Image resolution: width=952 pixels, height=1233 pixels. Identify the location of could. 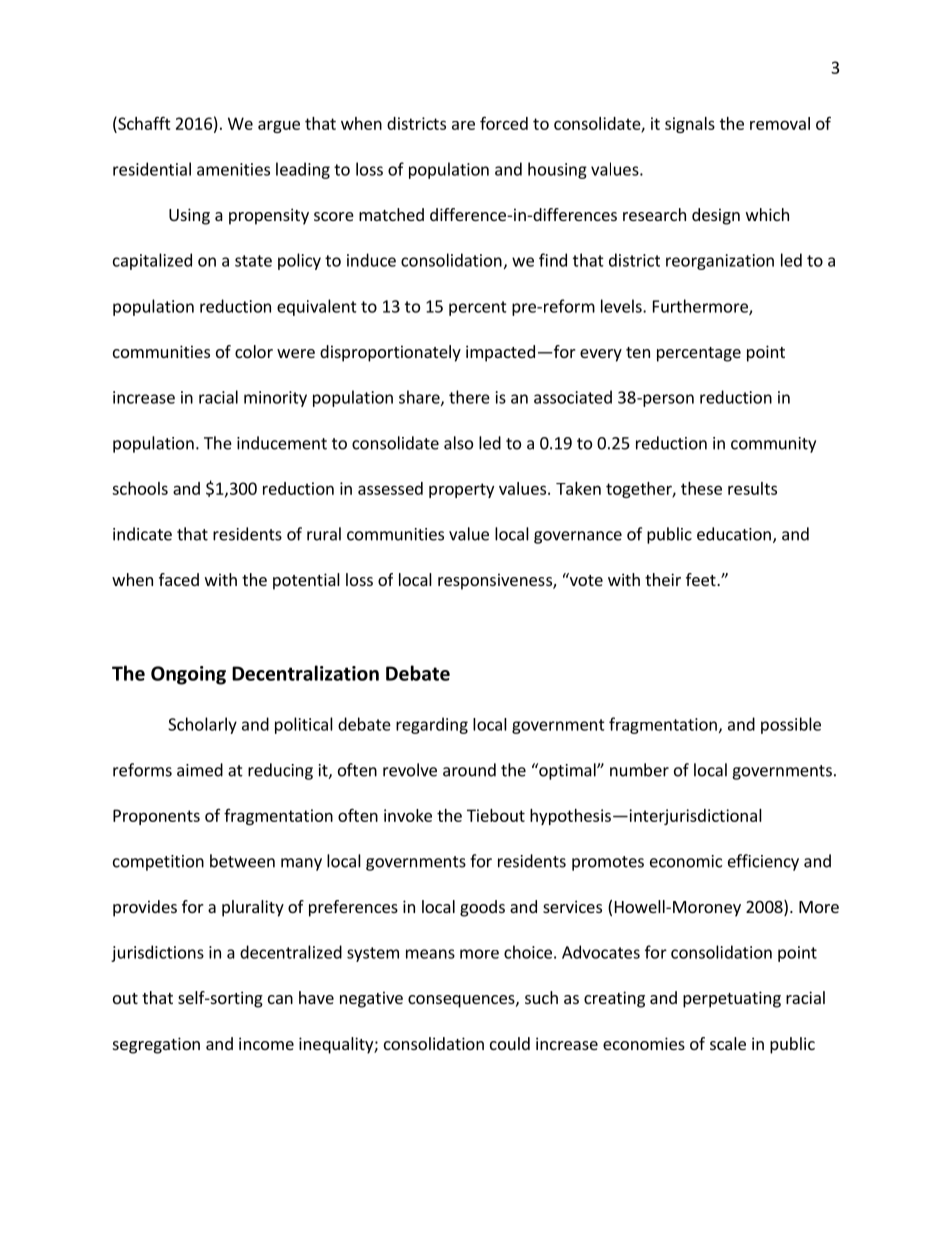
(510, 1043).
